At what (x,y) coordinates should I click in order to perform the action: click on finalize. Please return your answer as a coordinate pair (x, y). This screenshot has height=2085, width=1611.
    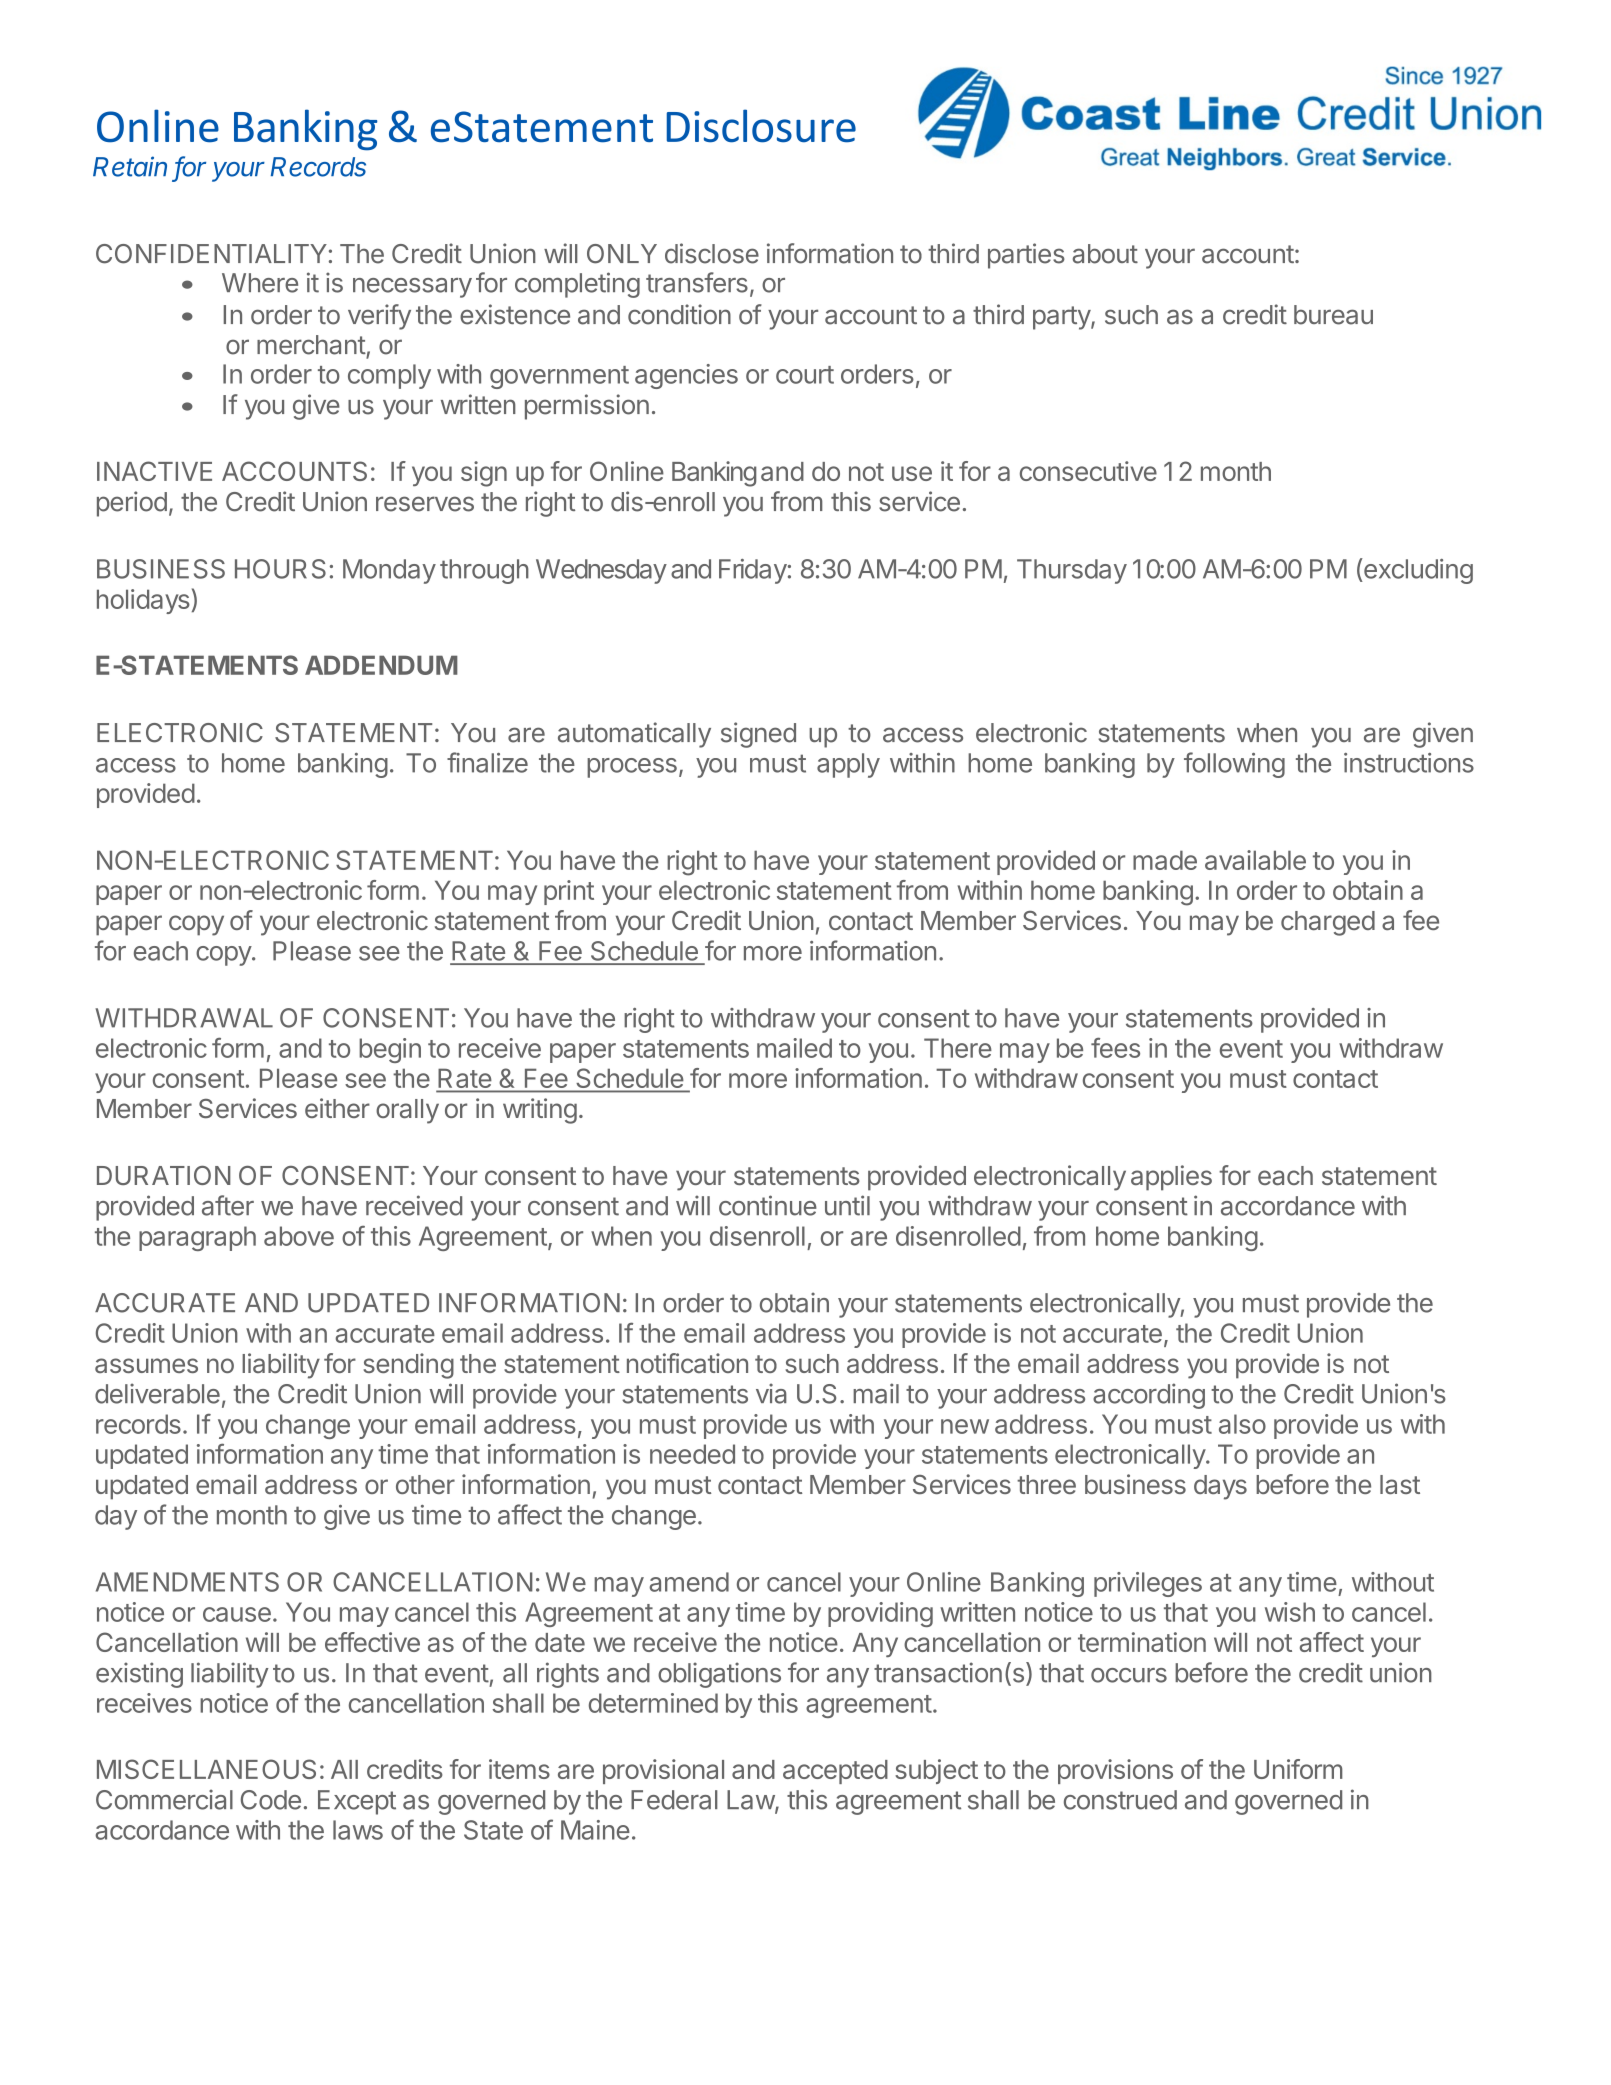
    Looking at the image, I should click on (487, 762).
